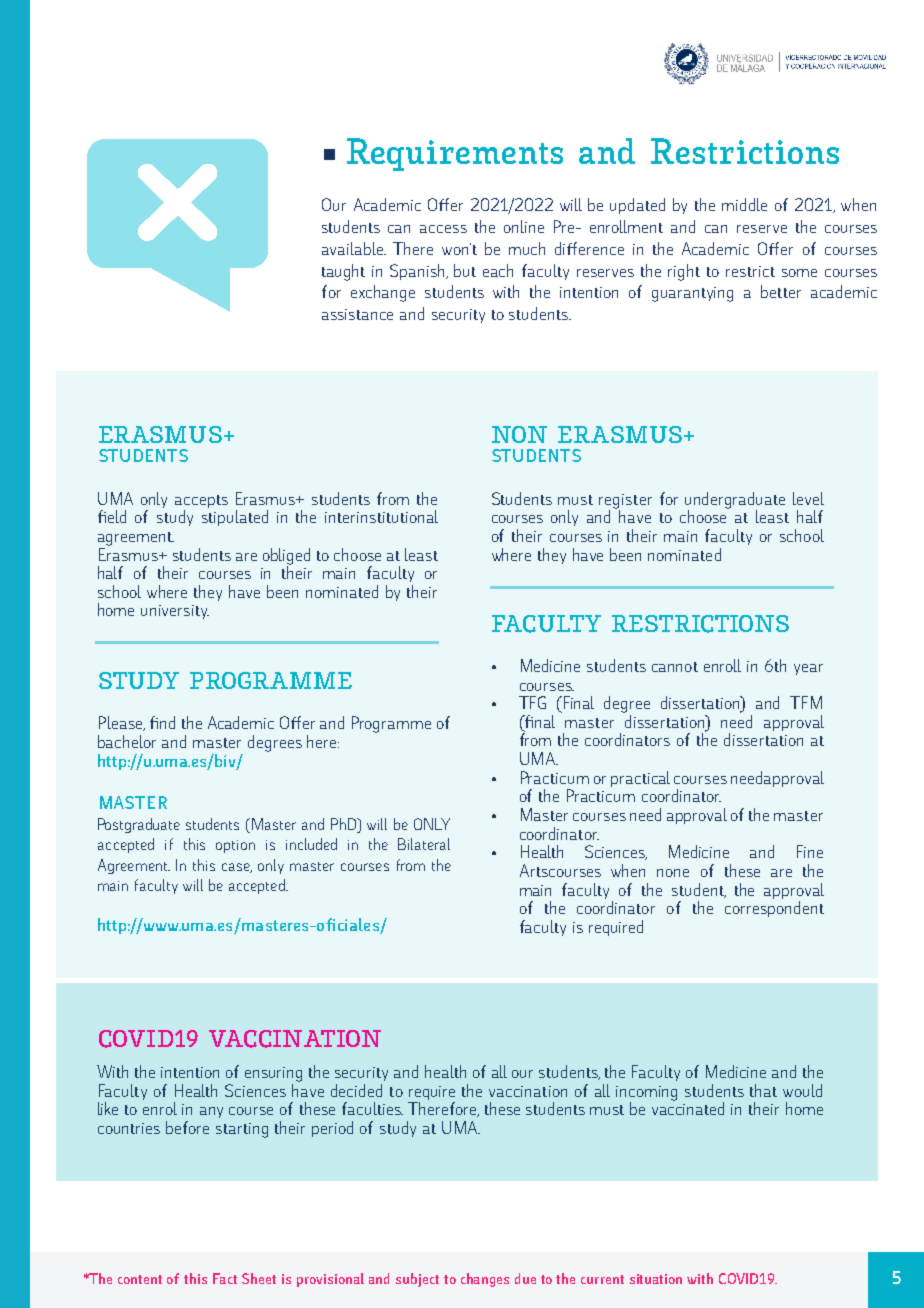 This document has width=924, height=1308. What do you see at coordinates (225, 1278) in the document?
I see `Fact` at bounding box center [225, 1278].
